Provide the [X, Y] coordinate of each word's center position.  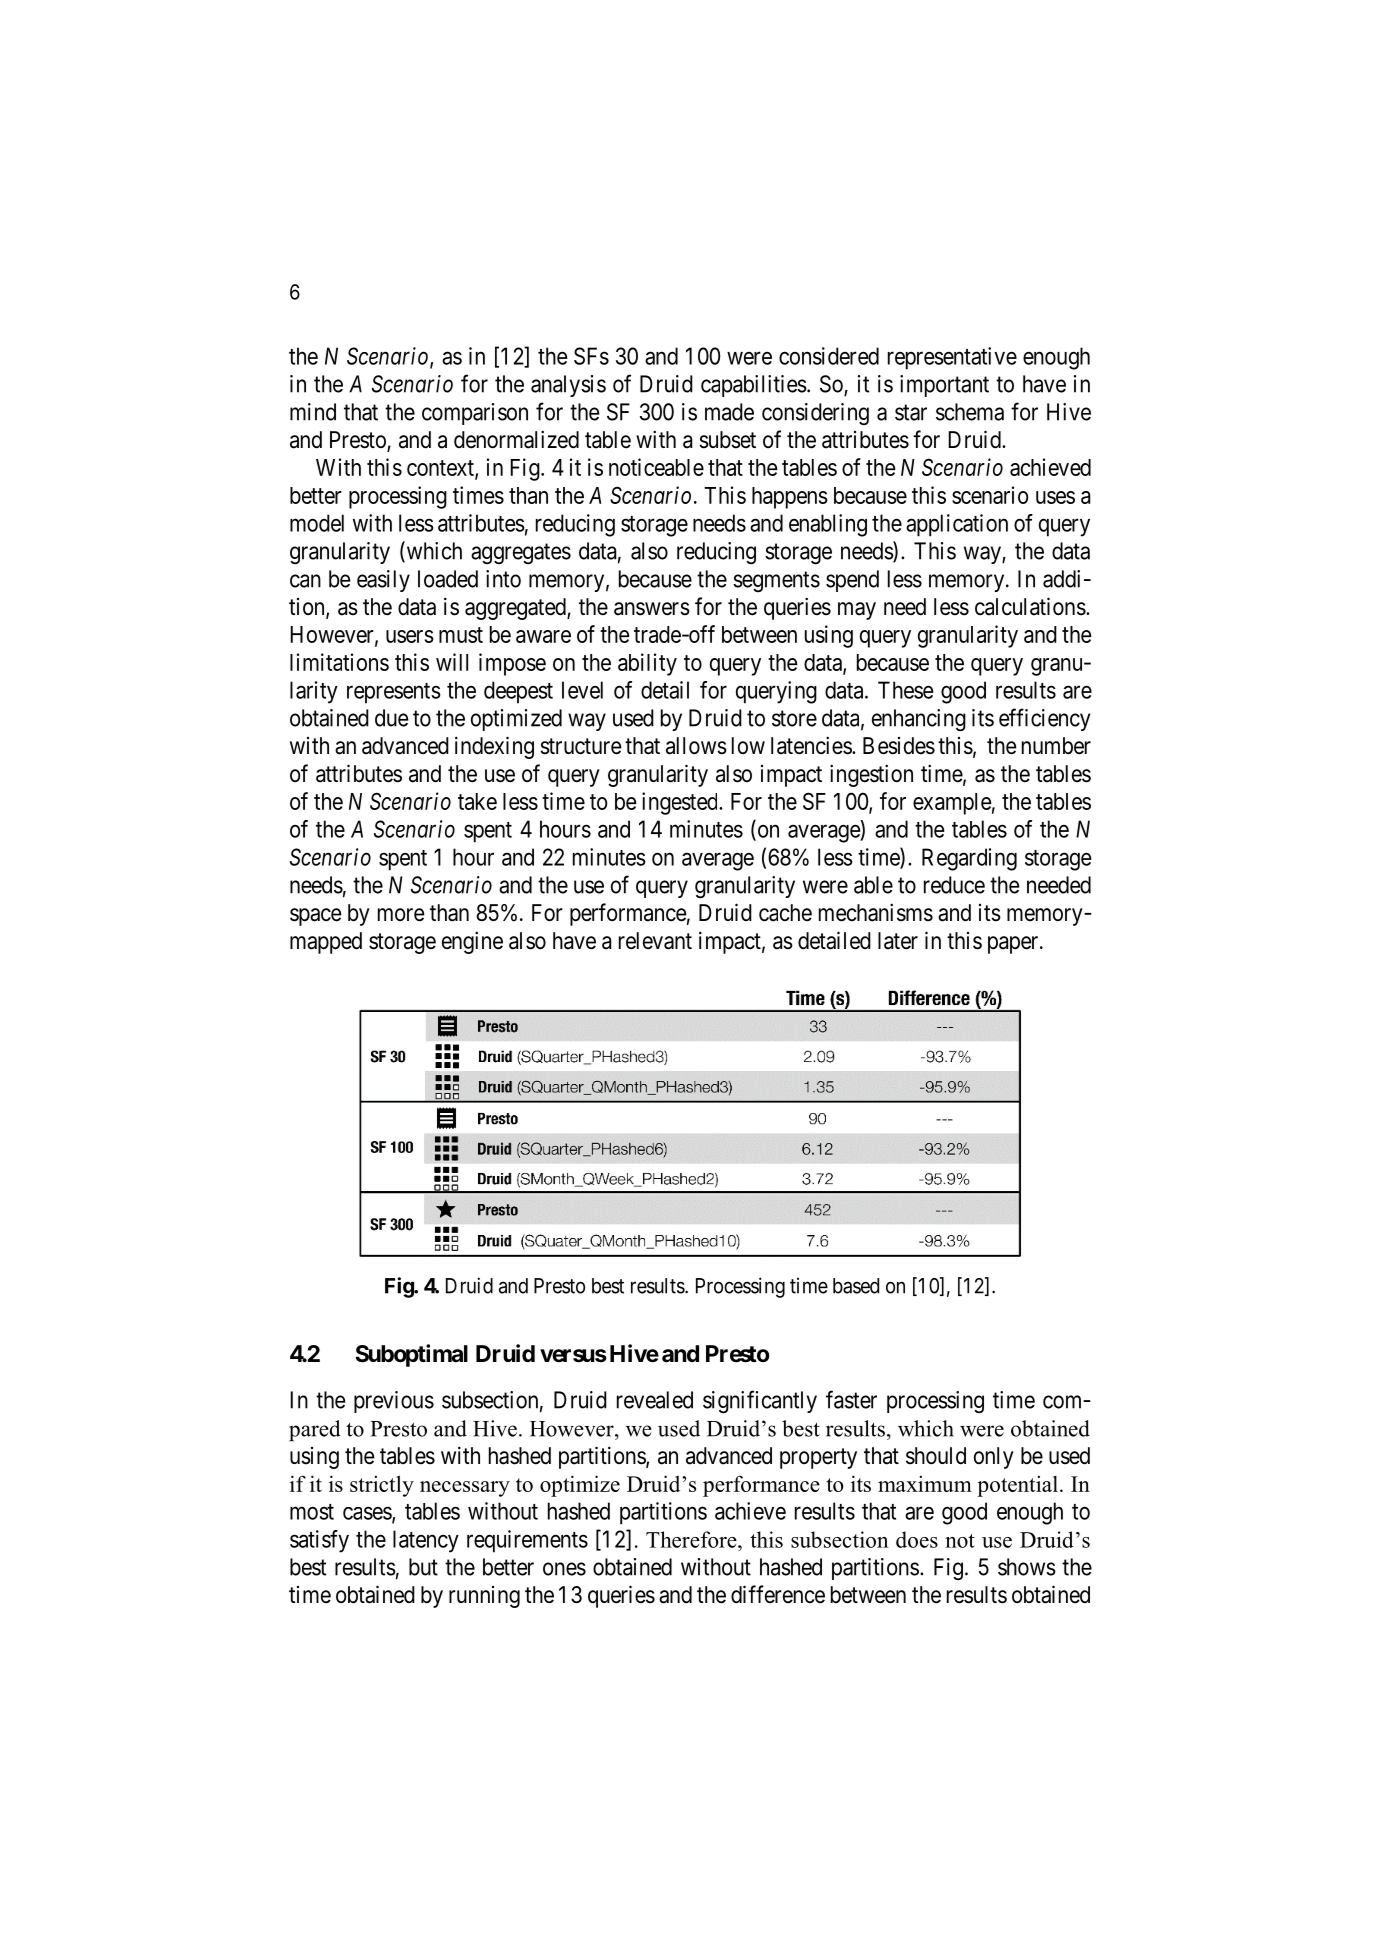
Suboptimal [412, 1355]
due [391, 718]
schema [970, 412]
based [856, 1286]
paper [1014, 945]
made [729, 412]
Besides [899, 746]
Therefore [692, 1539]
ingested [681, 803]
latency [426, 1541]
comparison [475, 414]
